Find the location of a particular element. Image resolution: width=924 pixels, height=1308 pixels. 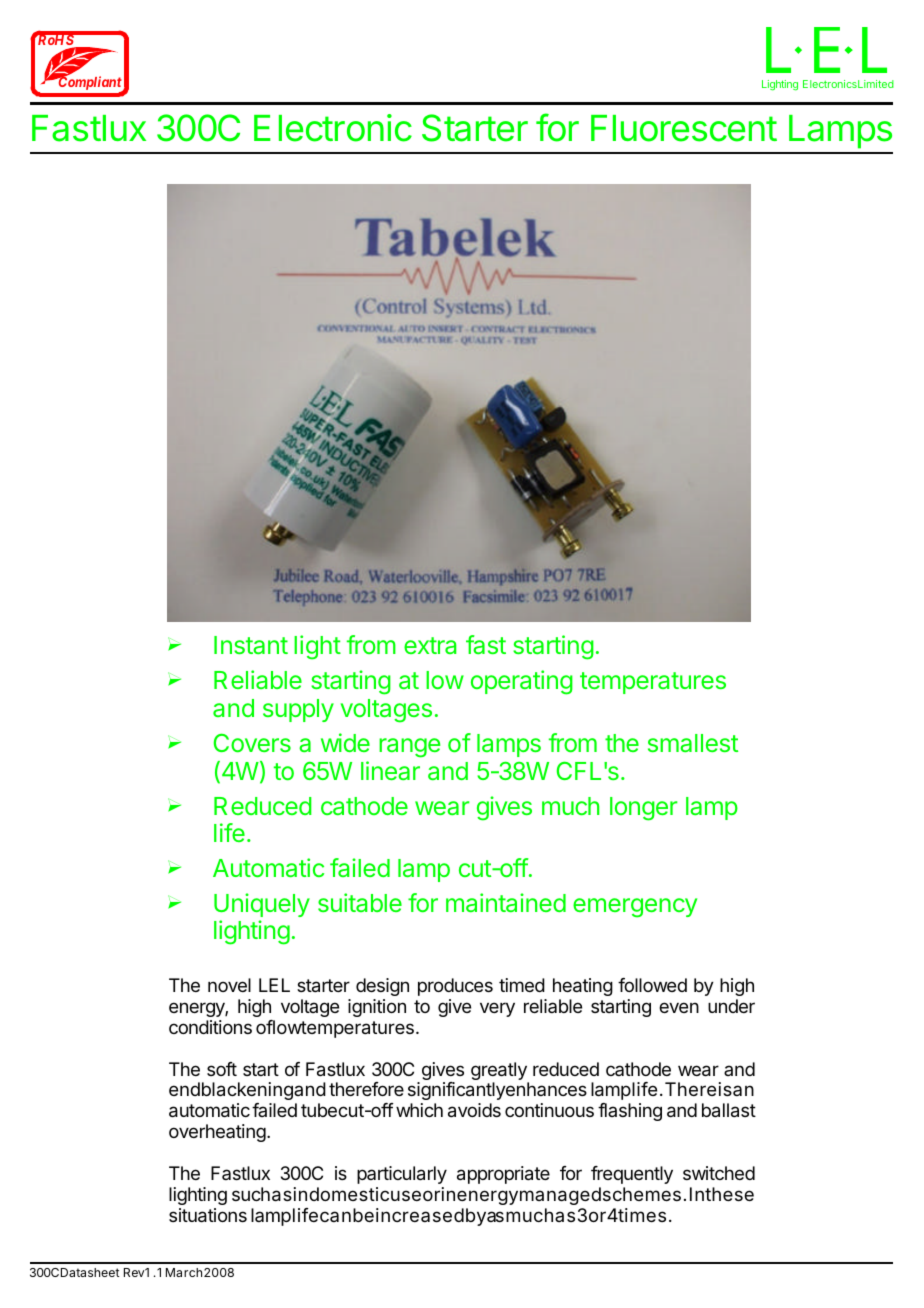

linear is located at coordinates (390, 770).
